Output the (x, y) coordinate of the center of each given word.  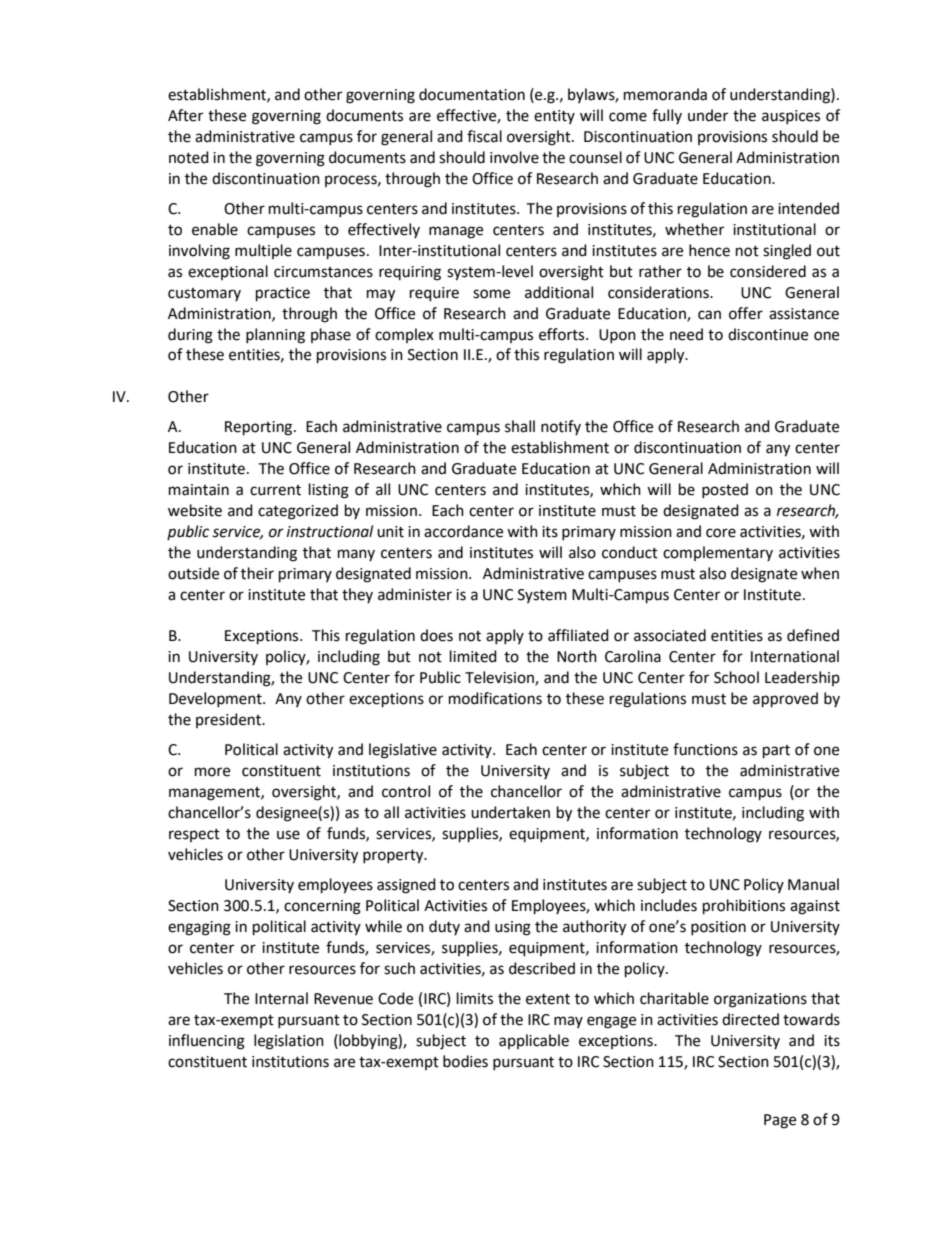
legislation (289, 1042)
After (185, 115)
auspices (791, 117)
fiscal (484, 136)
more (212, 772)
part (776, 752)
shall (520, 426)
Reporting (260, 428)
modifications (495, 698)
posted (725, 490)
